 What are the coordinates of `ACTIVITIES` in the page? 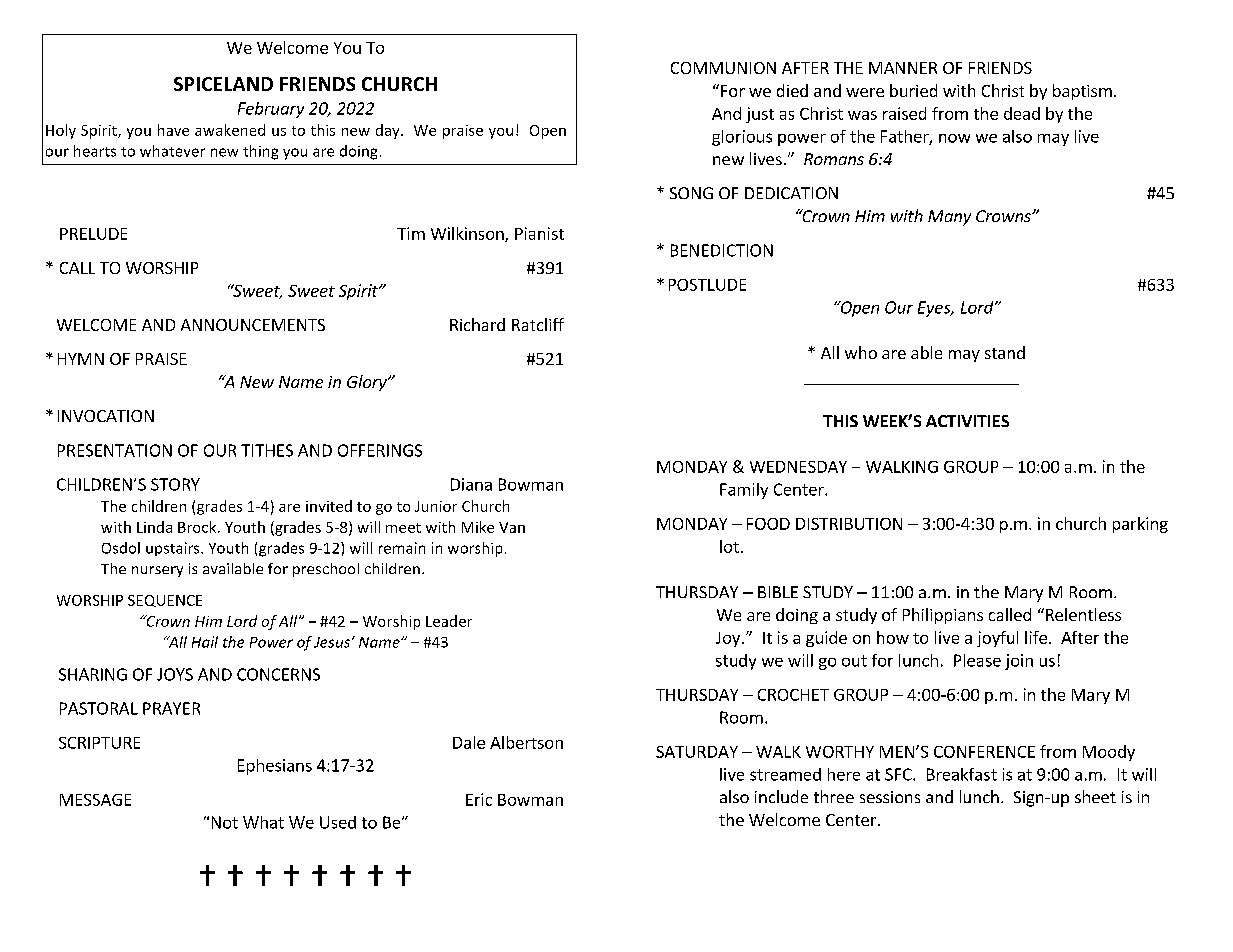 It's located at (967, 421).
